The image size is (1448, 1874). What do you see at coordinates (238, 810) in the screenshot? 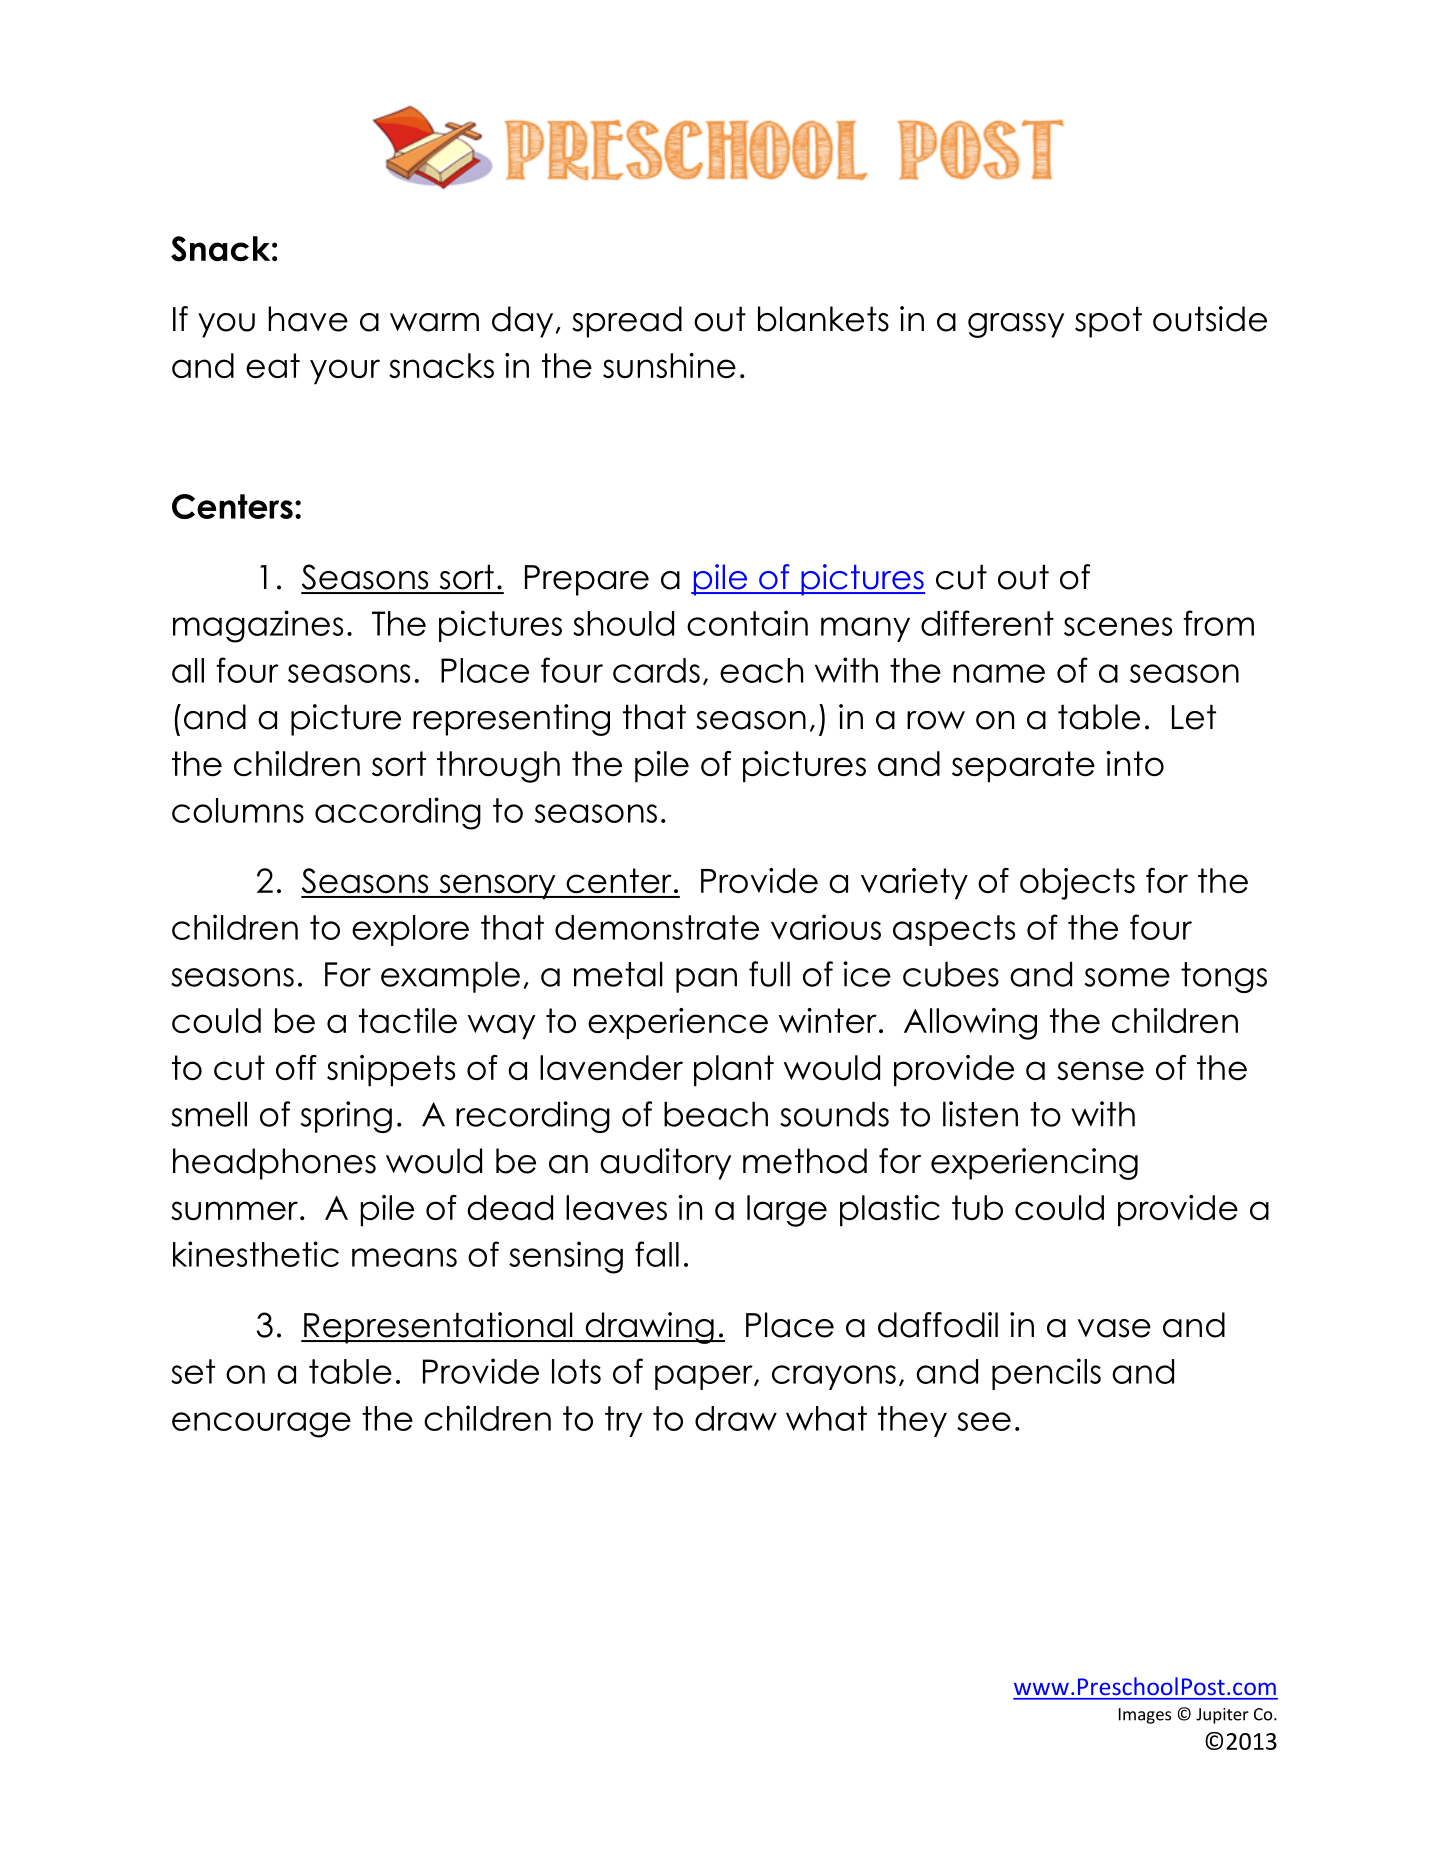
I see `columns` at bounding box center [238, 810].
